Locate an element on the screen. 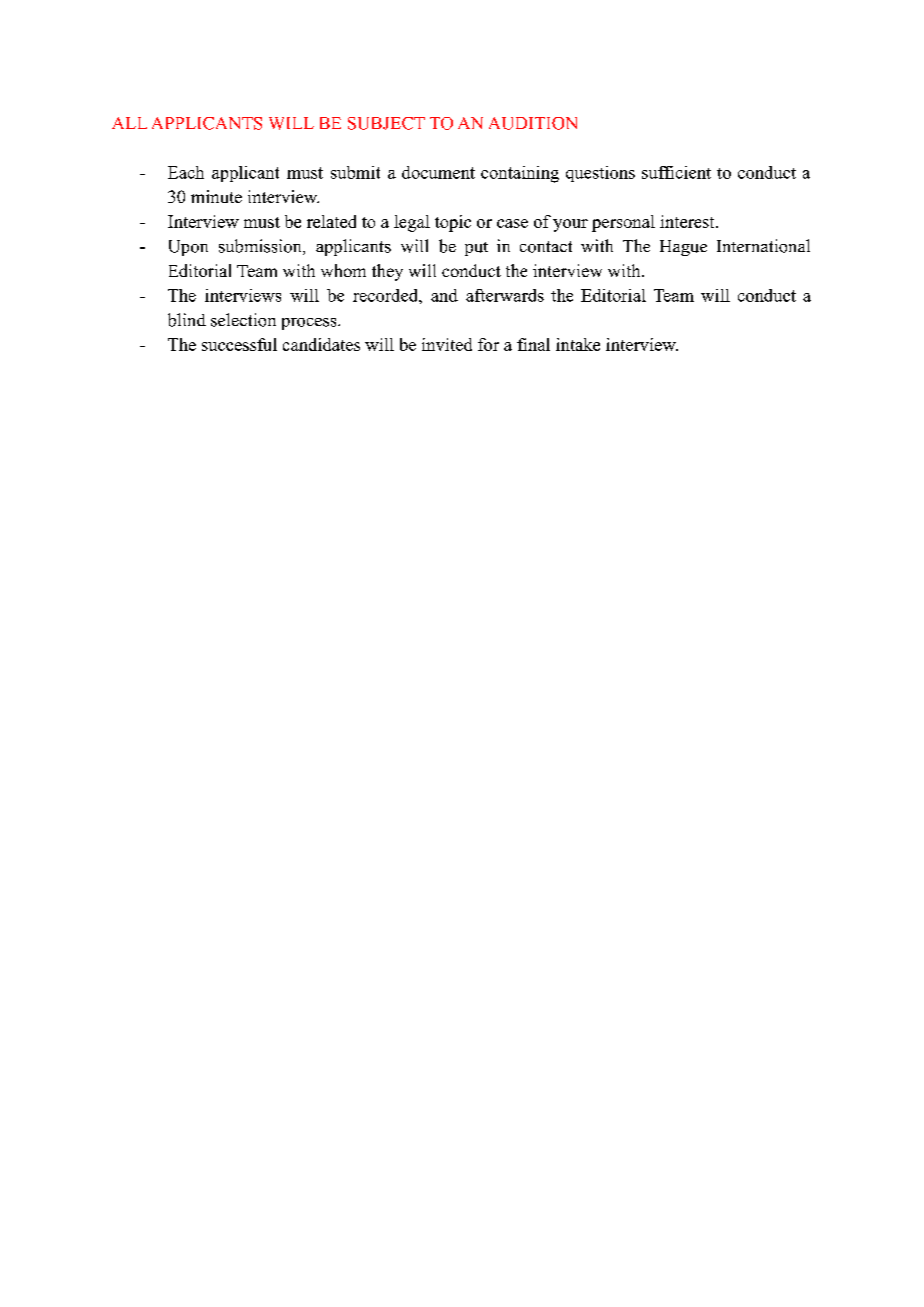 Image resolution: width=924 pixels, height=1307 pixels. topic is located at coordinates (453, 223).
